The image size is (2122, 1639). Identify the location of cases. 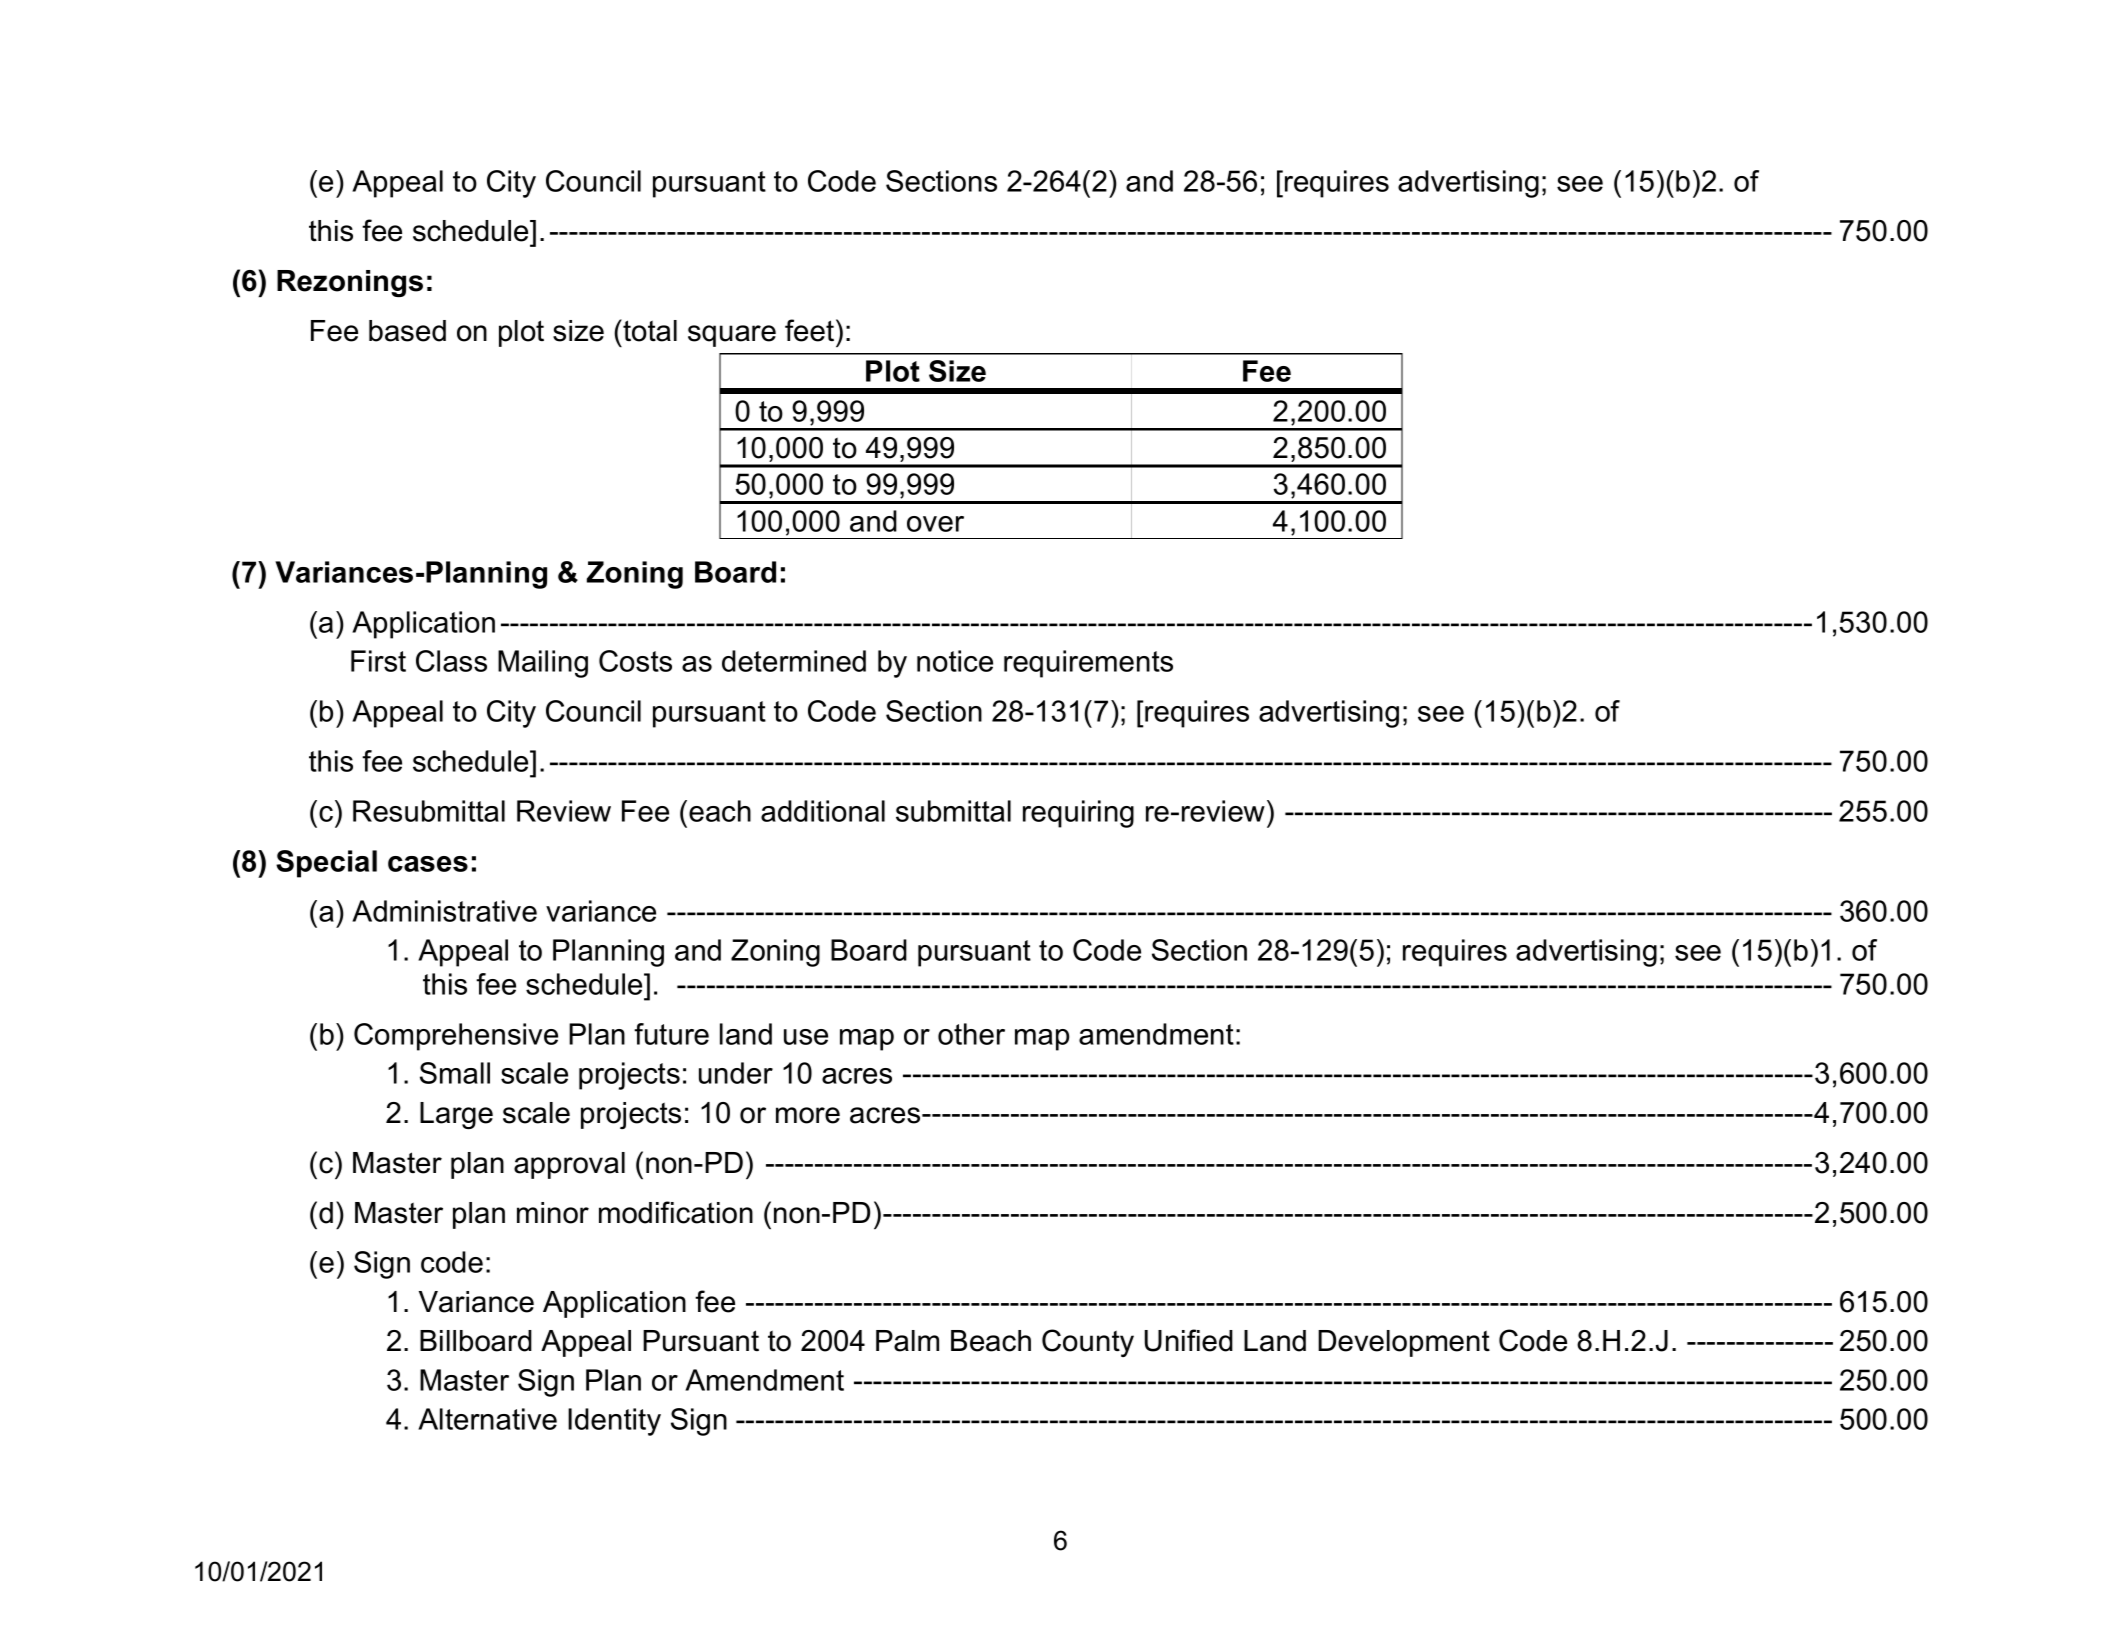
(428, 864).
